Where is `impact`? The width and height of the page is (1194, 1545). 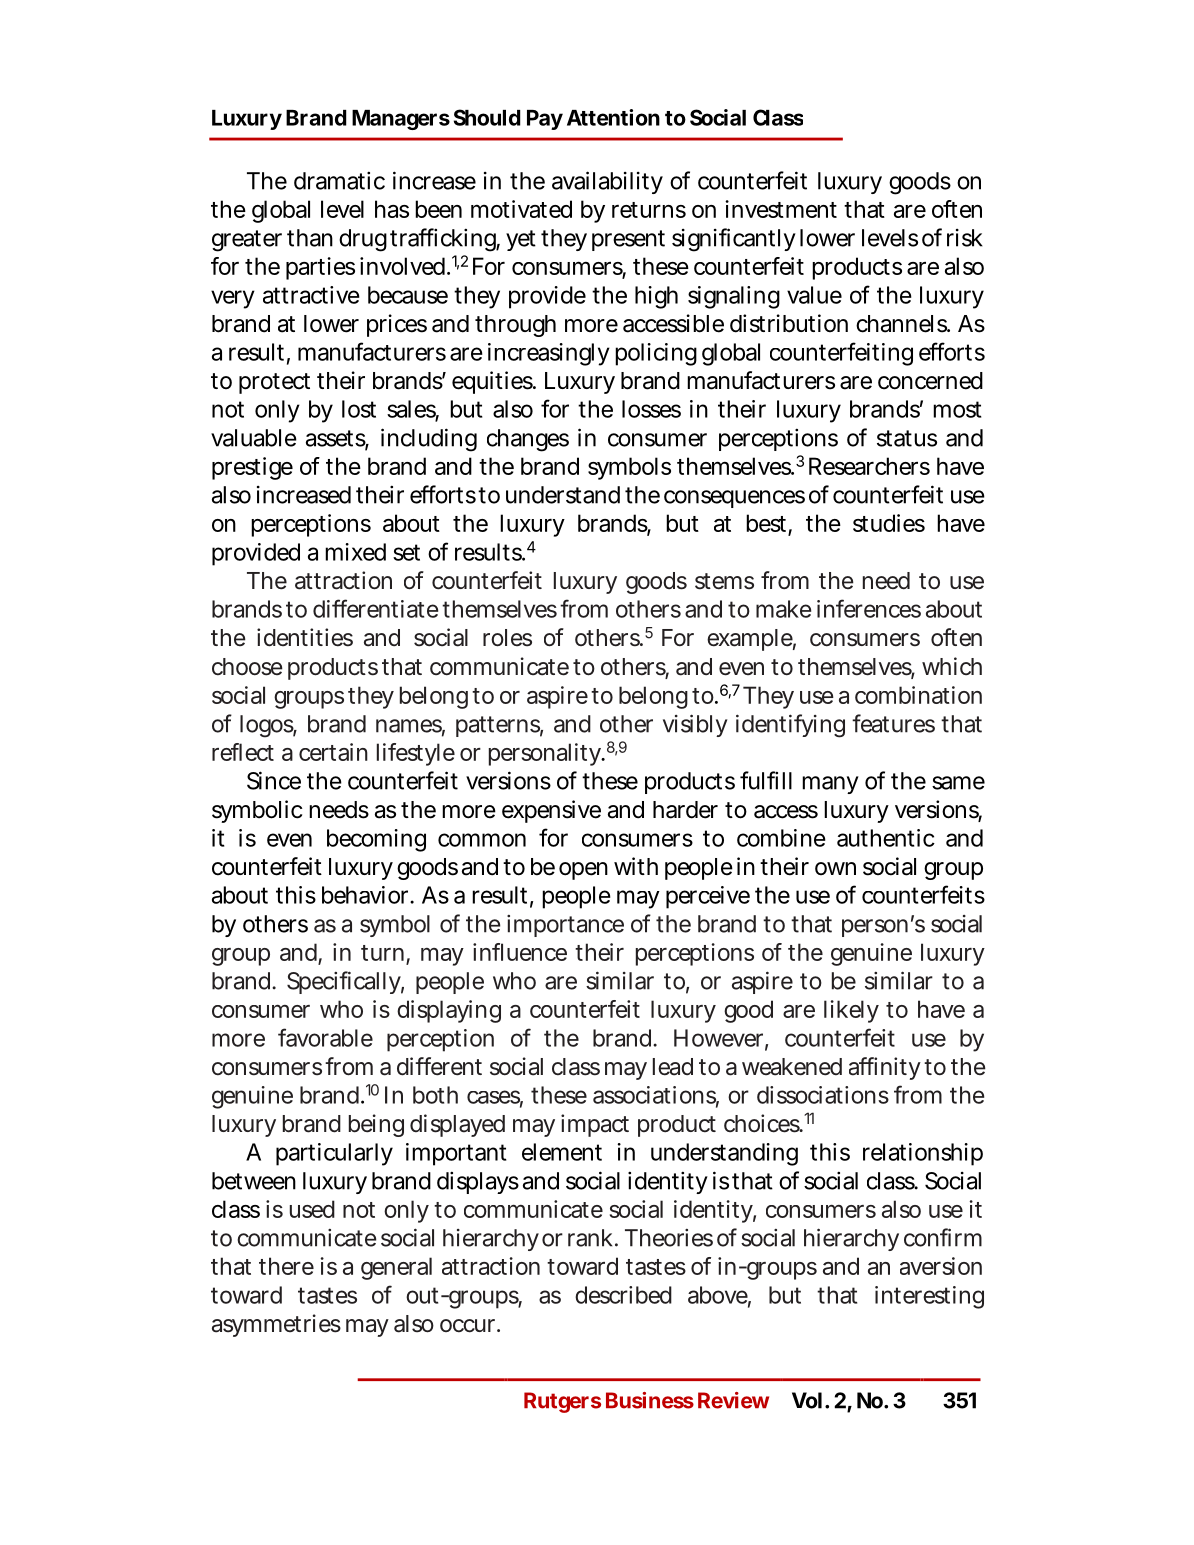 impact is located at coordinates (595, 1125).
